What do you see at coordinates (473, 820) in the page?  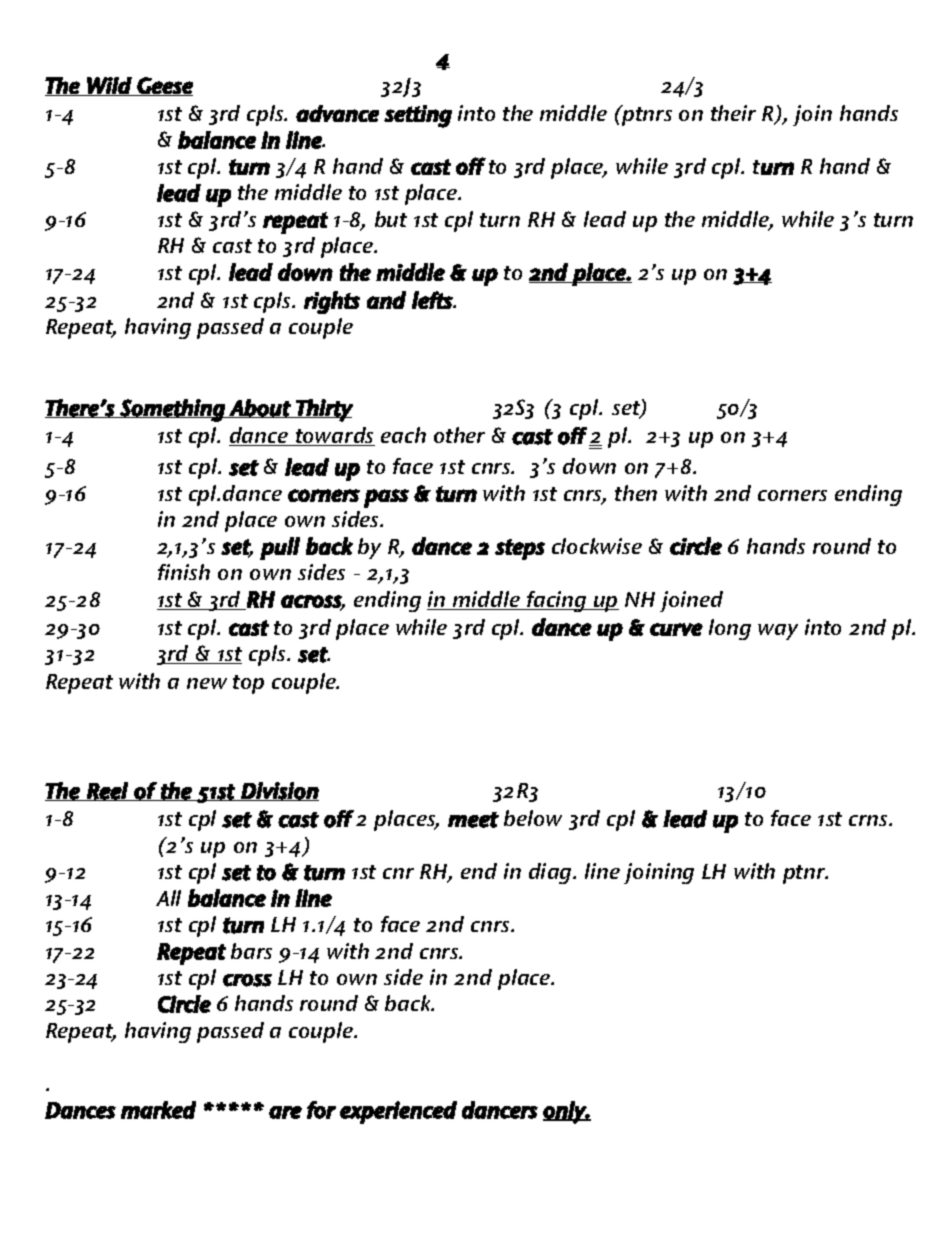 I see `meet` at bounding box center [473, 820].
